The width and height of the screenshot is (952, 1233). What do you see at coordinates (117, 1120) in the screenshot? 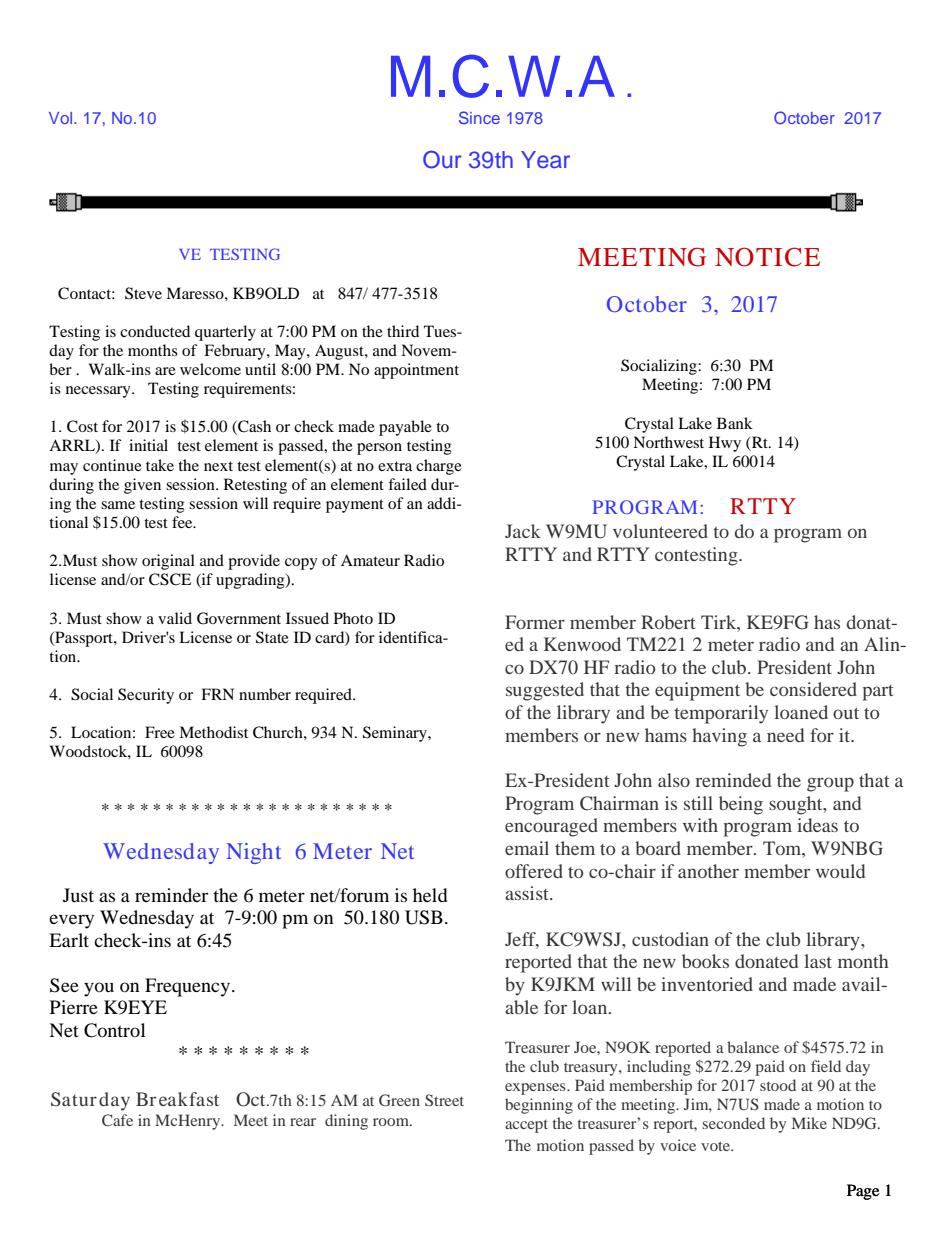
I see `Cafe` at bounding box center [117, 1120].
